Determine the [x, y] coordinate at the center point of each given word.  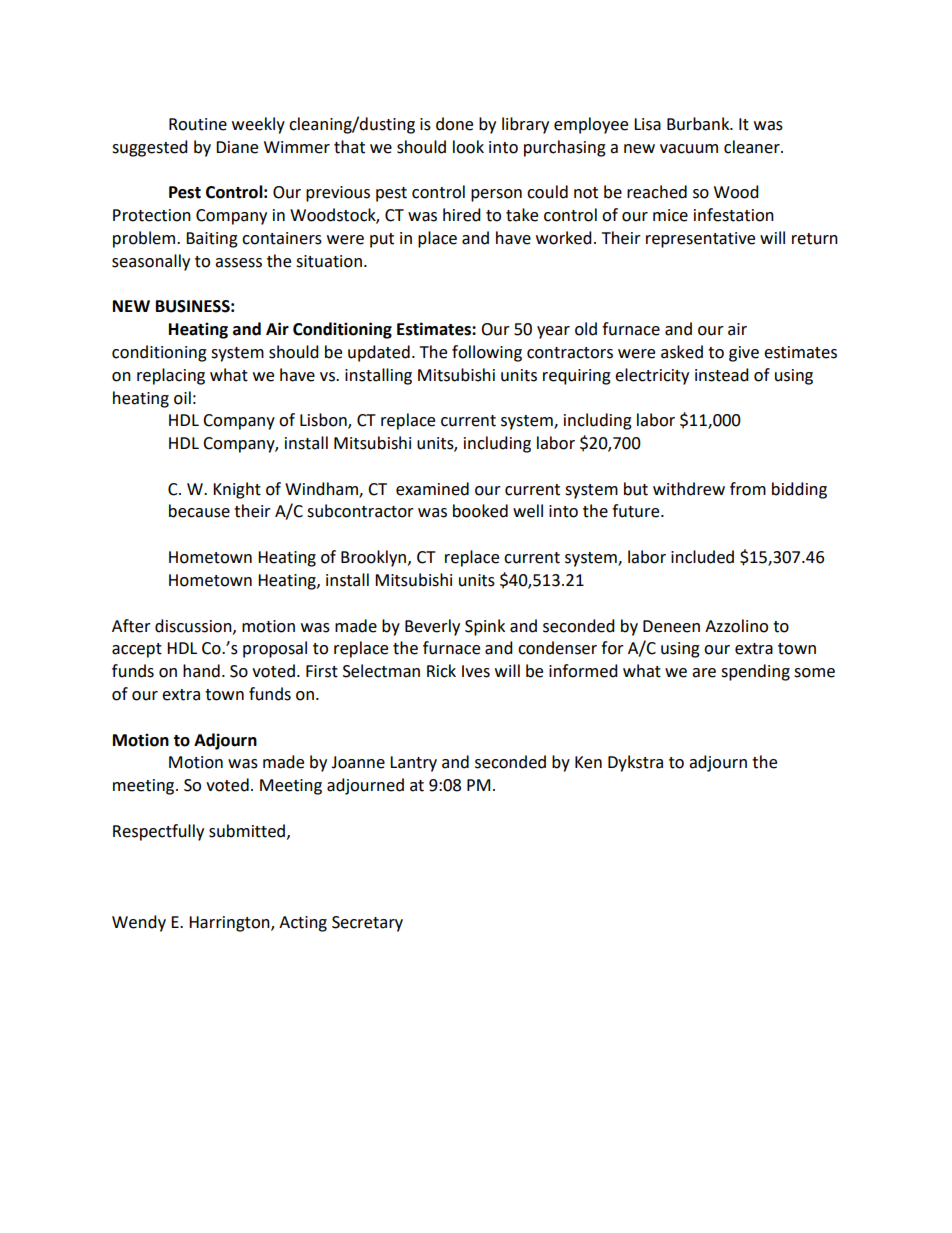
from [748, 489]
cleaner [753, 147]
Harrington [230, 924]
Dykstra [635, 763]
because [199, 511]
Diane [237, 147]
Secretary [367, 924]
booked [480, 511]
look [468, 147]
